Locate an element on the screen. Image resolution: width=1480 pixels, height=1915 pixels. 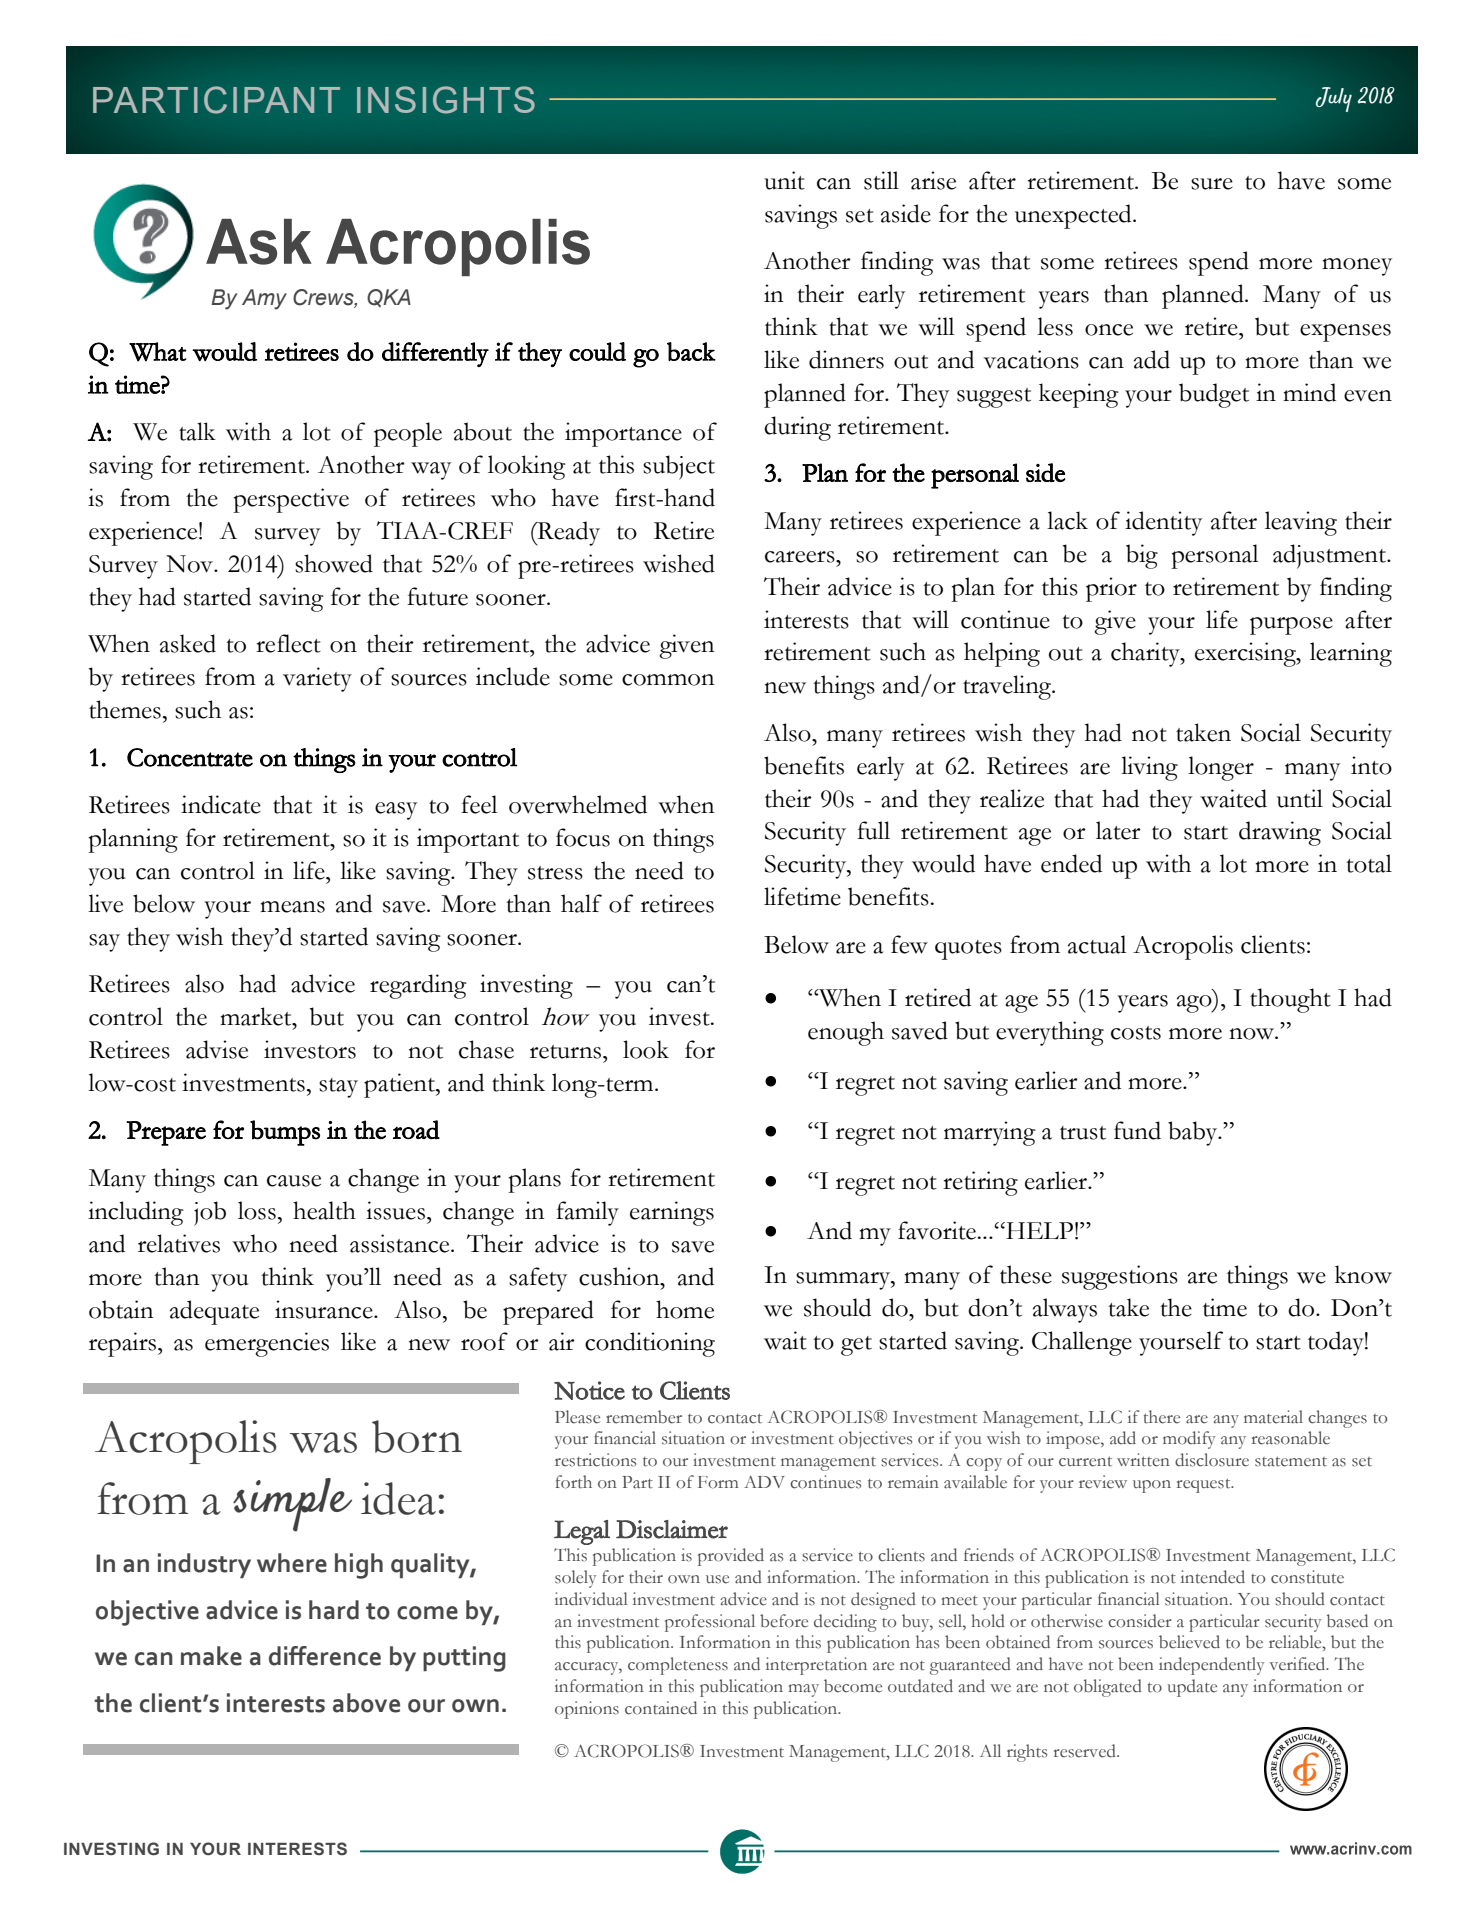
unit is located at coordinates (784, 180).
